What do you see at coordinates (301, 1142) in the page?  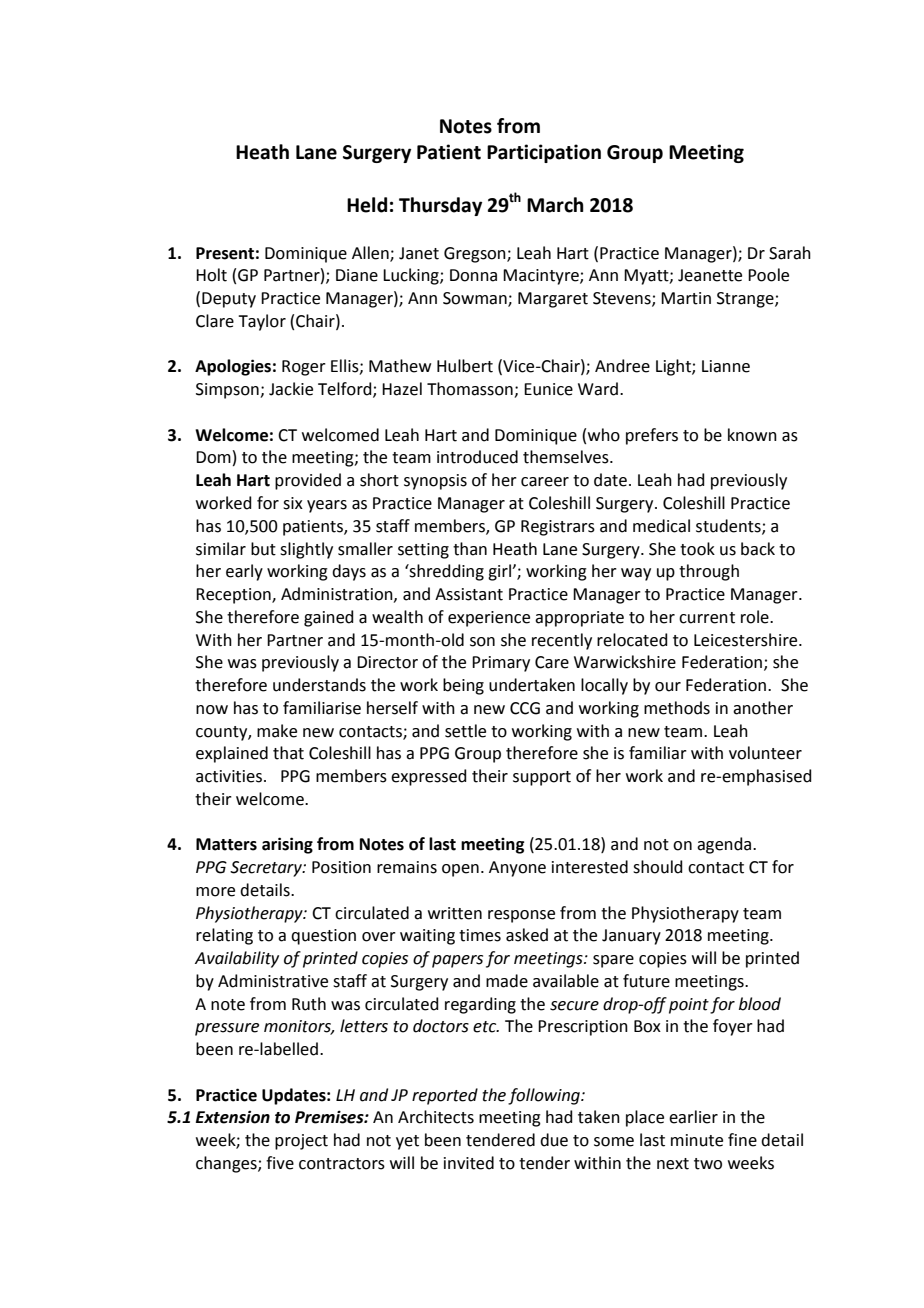 I see `project` at bounding box center [301, 1142].
